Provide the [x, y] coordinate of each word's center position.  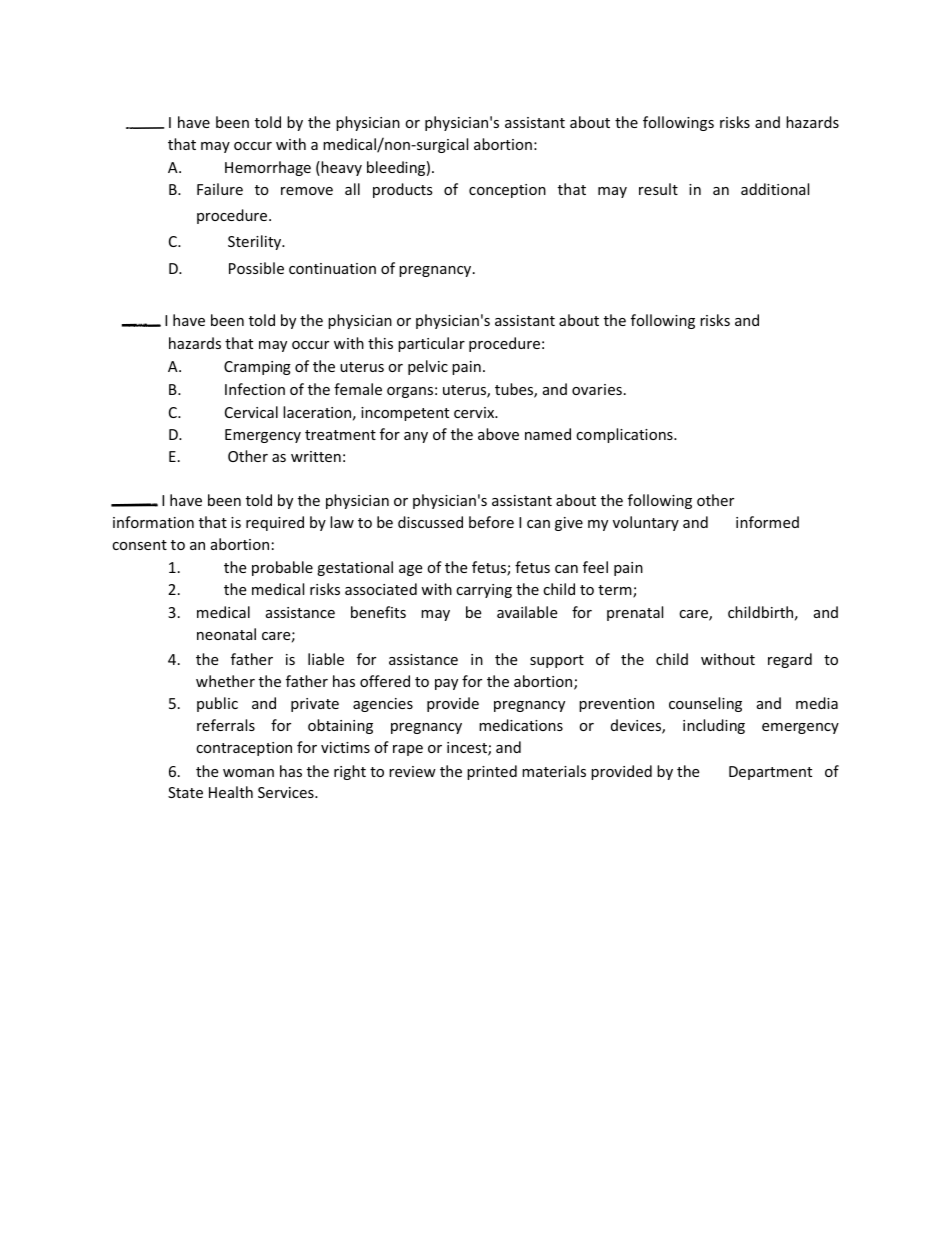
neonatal [226, 634]
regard [790, 660]
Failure [220, 189]
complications [625, 435]
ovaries [597, 389]
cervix [475, 412]
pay [446, 684]
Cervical [251, 412]
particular [431, 344]
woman [248, 773]
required [275, 523]
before [491, 522]
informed [767, 522]
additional [775, 189]
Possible [256, 268]
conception [507, 191]
